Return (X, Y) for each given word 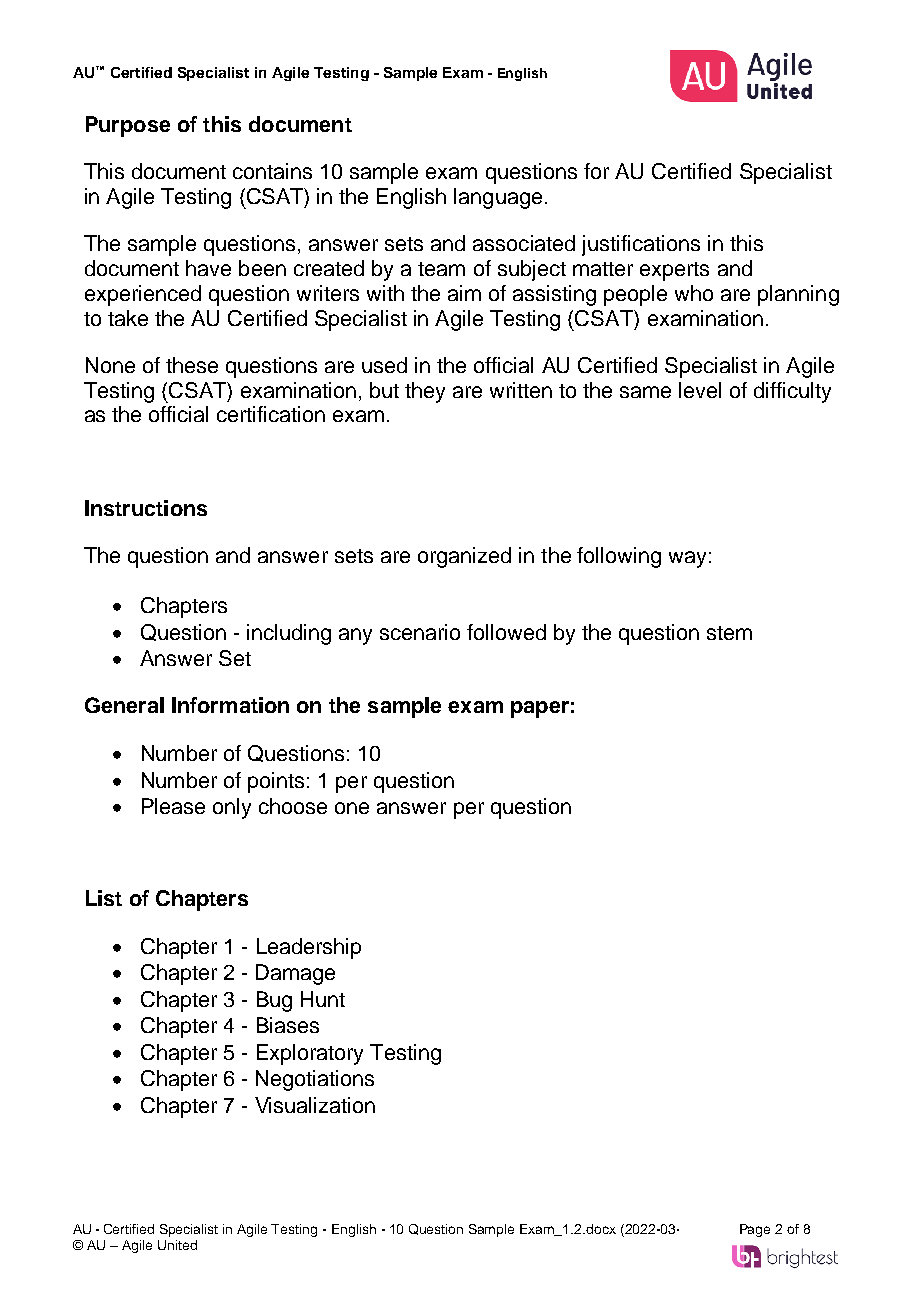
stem (729, 633)
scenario (420, 632)
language (498, 198)
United (177, 1245)
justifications (641, 245)
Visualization (315, 1105)
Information (230, 705)
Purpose (128, 126)
